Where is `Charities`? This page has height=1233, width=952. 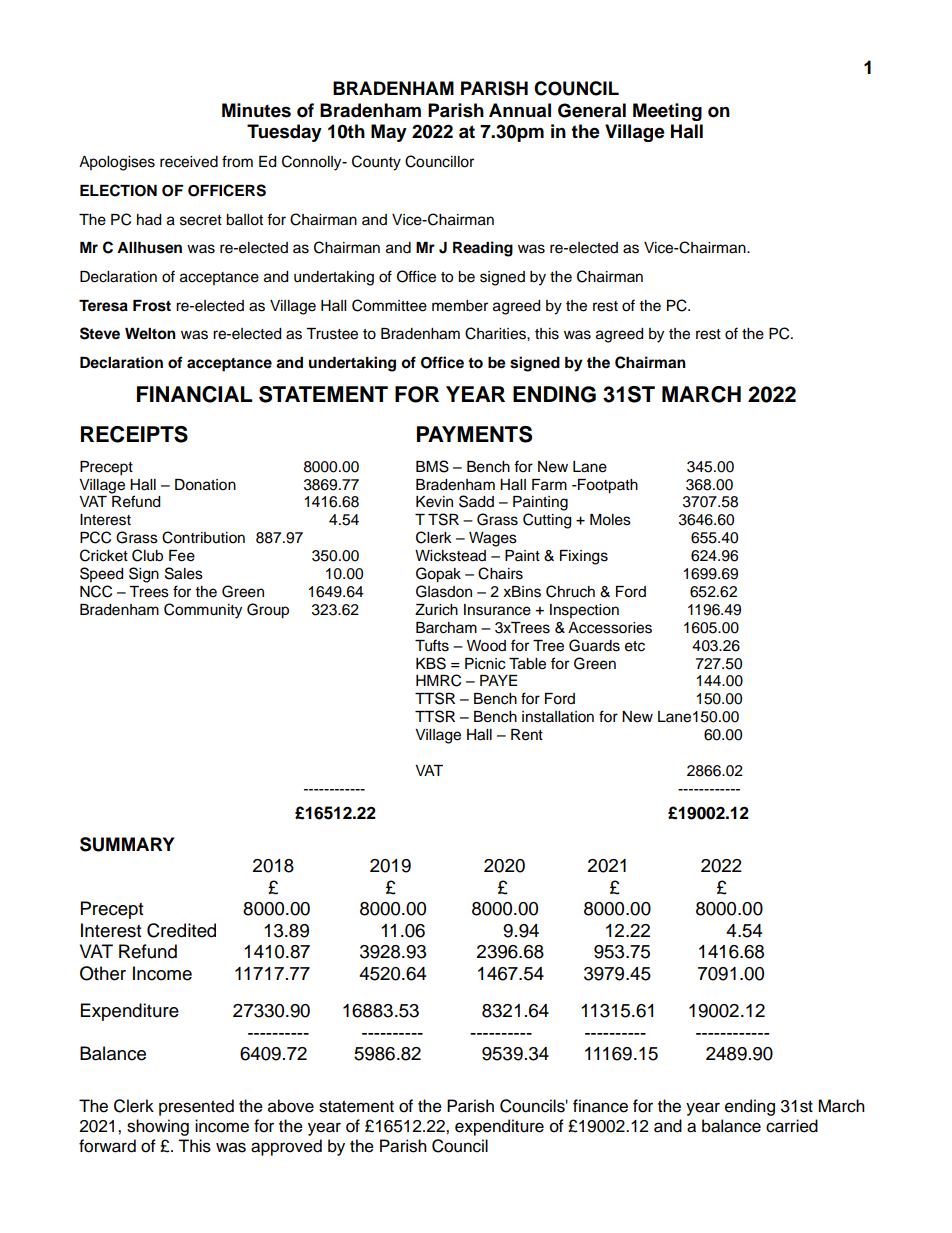 Charities is located at coordinates (496, 333).
